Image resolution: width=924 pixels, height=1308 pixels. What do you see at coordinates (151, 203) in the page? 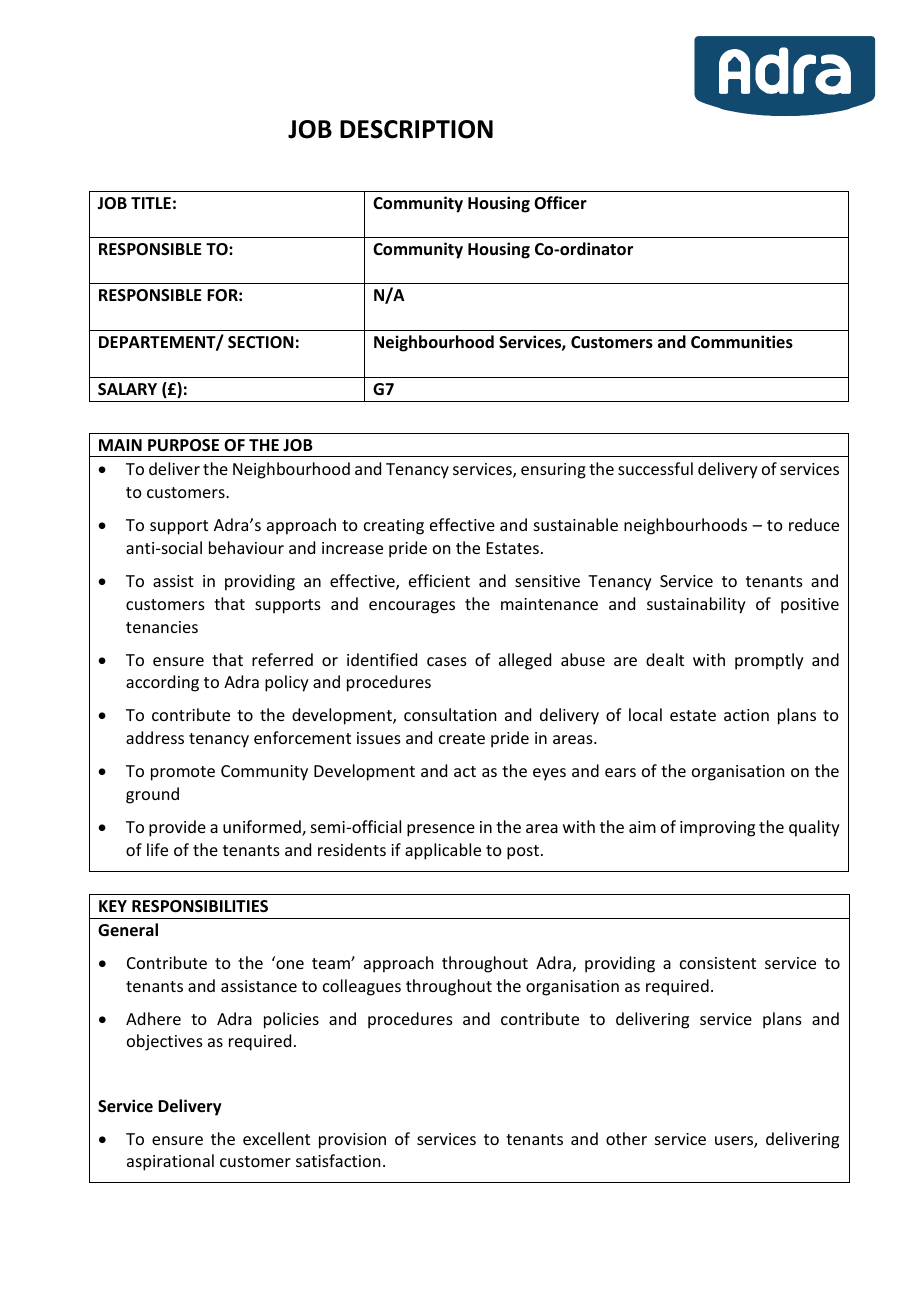
I see `TITLE` at bounding box center [151, 203].
